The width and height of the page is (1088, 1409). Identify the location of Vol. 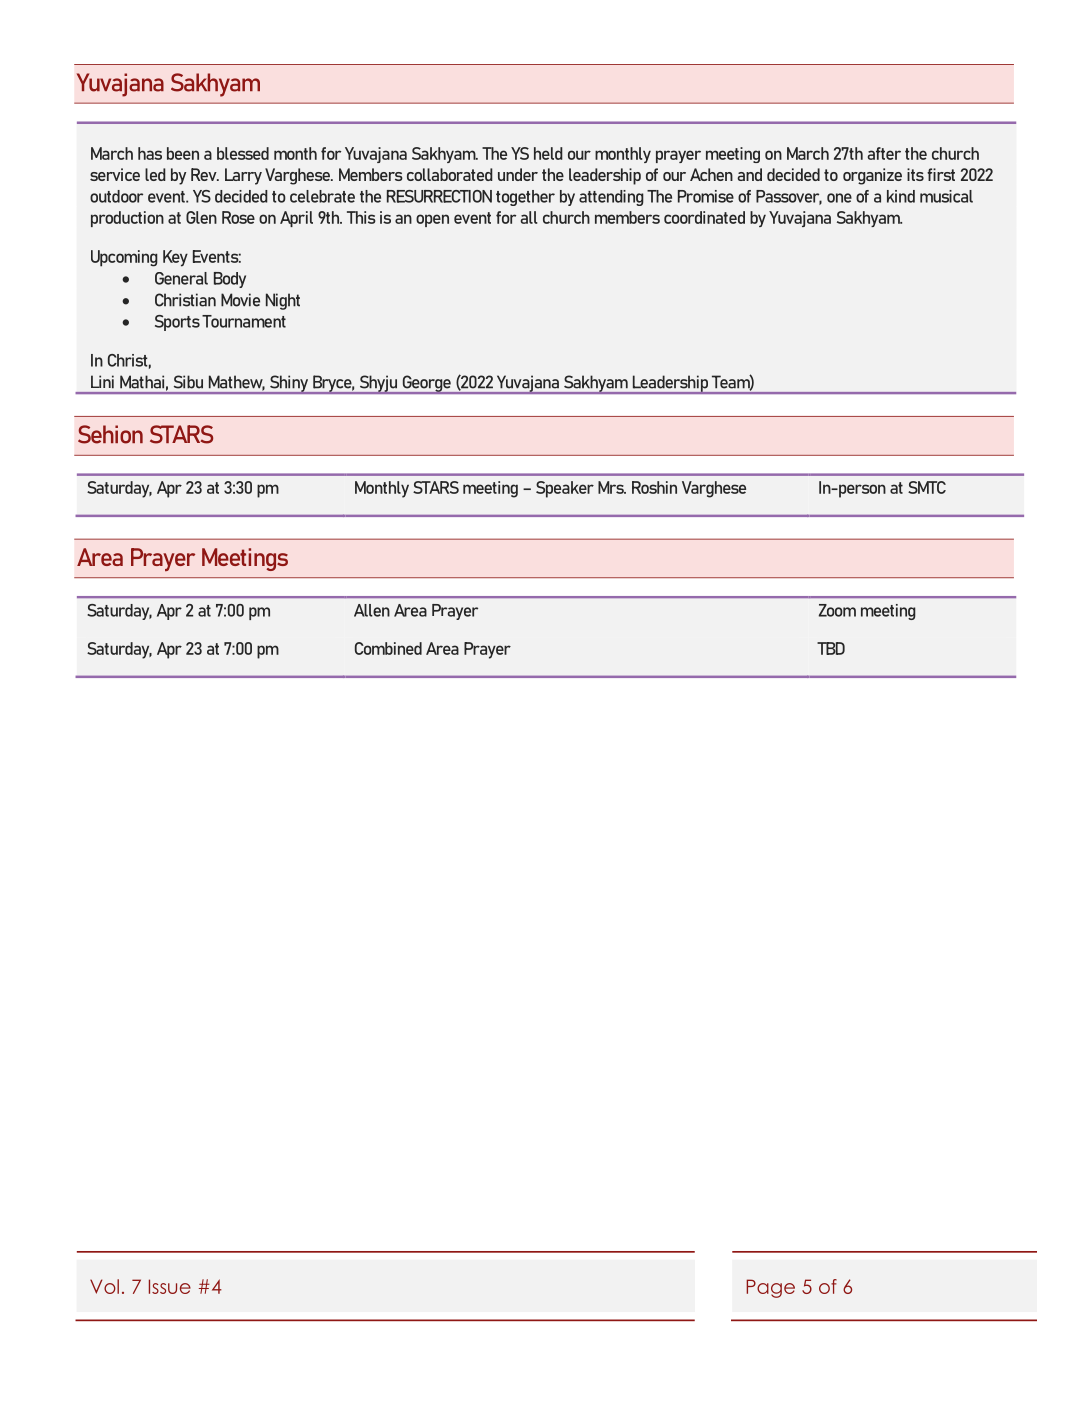
(104, 1286).
